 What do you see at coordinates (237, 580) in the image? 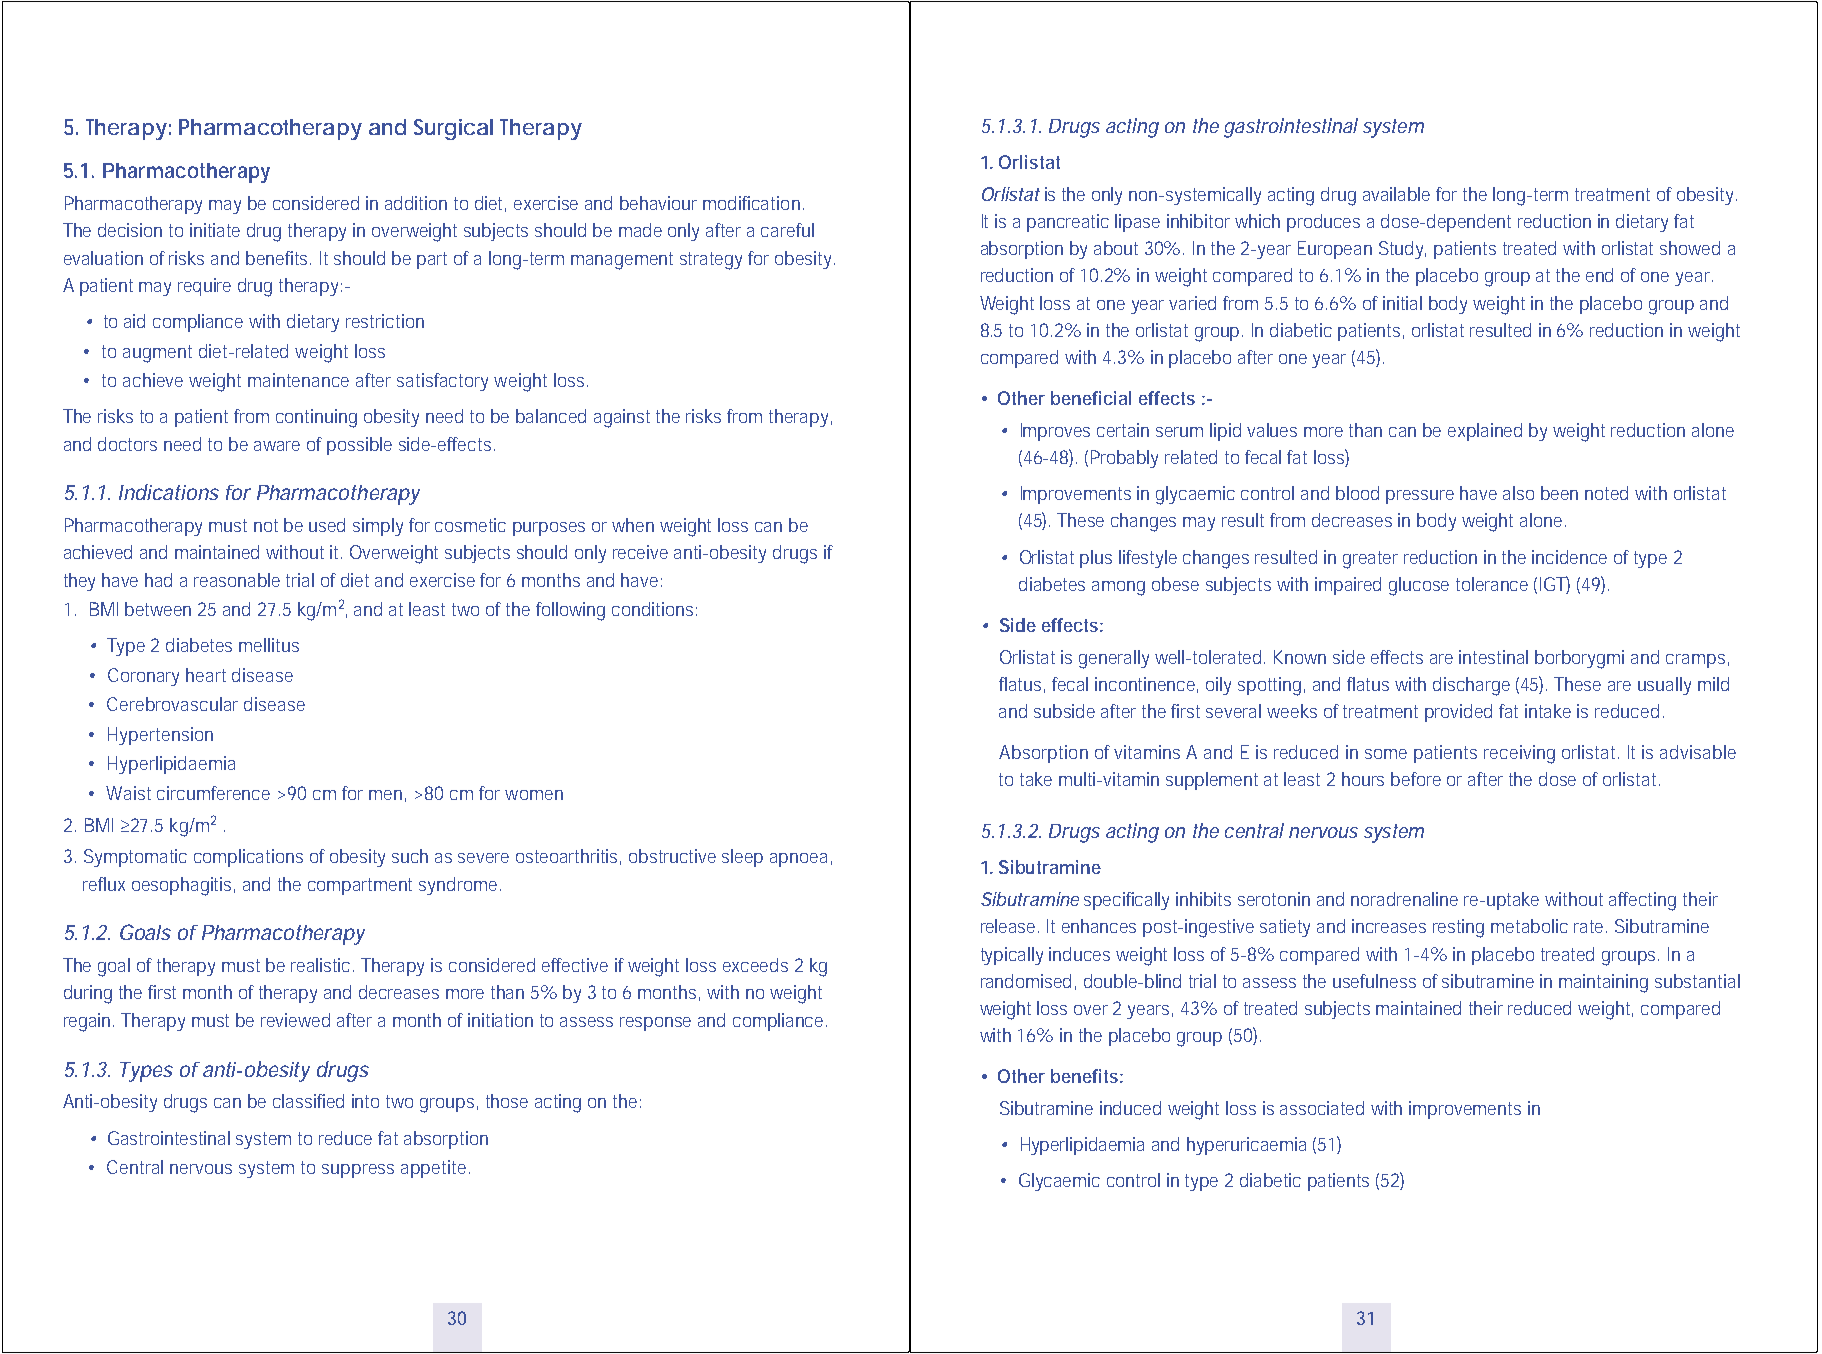
I see `reasonable` at bounding box center [237, 580].
